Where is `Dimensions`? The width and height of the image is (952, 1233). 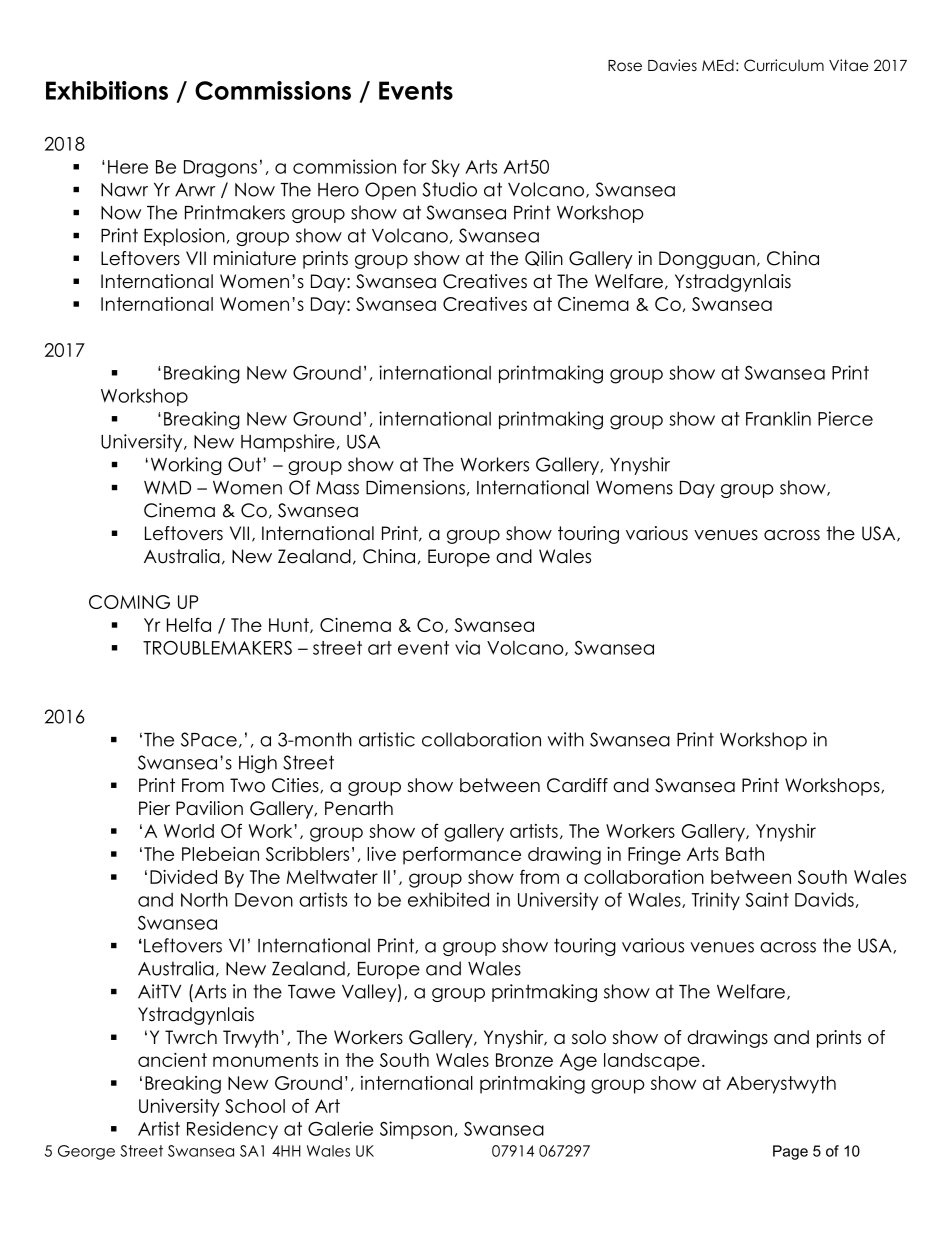
Dimensions is located at coordinates (415, 487).
